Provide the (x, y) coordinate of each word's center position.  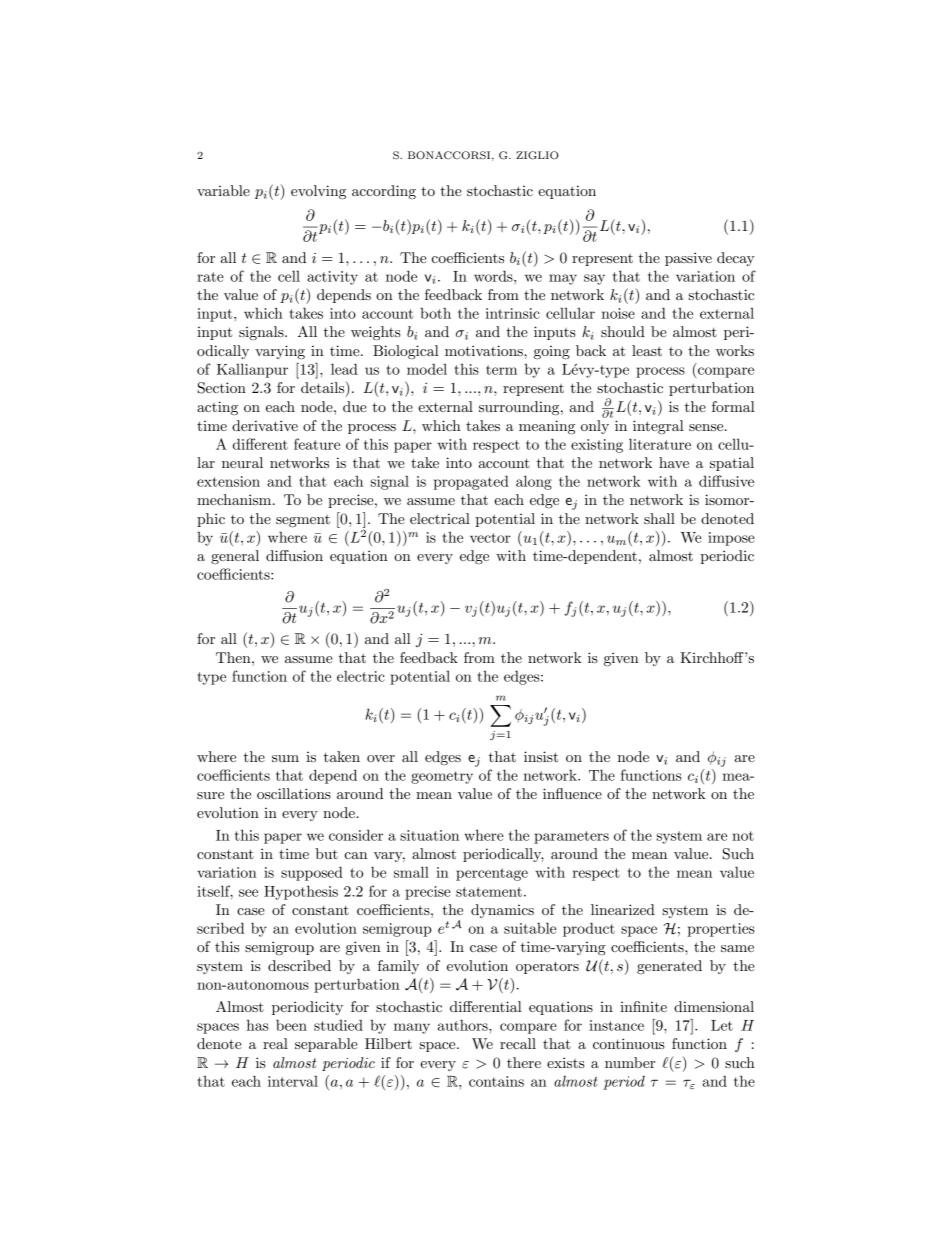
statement (489, 892)
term (501, 370)
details (324, 389)
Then (234, 657)
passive (688, 259)
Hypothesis (301, 892)
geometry (442, 777)
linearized (623, 909)
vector (490, 538)
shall (659, 518)
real (275, 1043)
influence (572, 793)
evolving (318, 192)
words (494, 276)
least (647, 350)
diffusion (294, 555)
